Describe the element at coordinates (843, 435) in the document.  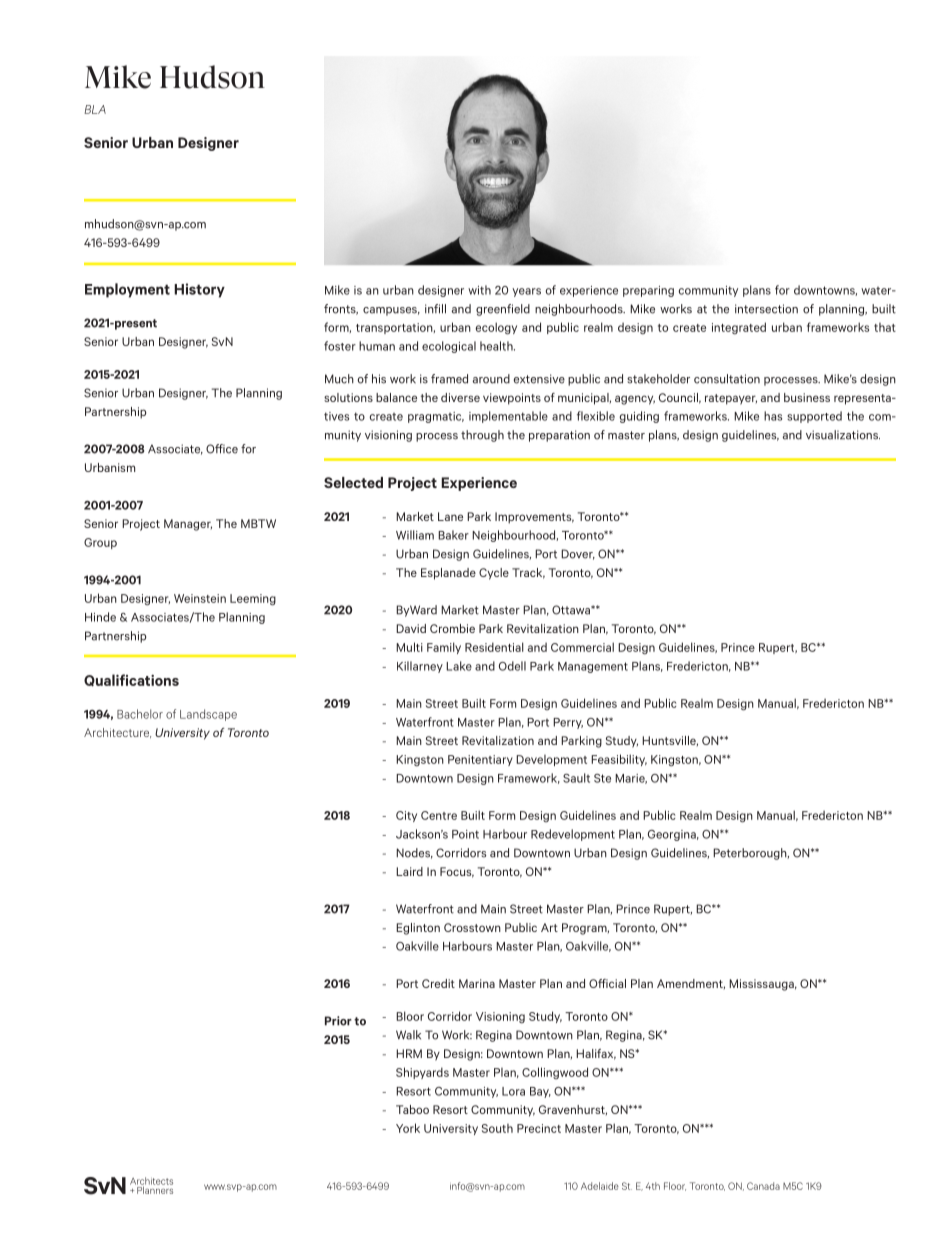
I see `visualizations` at that location.
